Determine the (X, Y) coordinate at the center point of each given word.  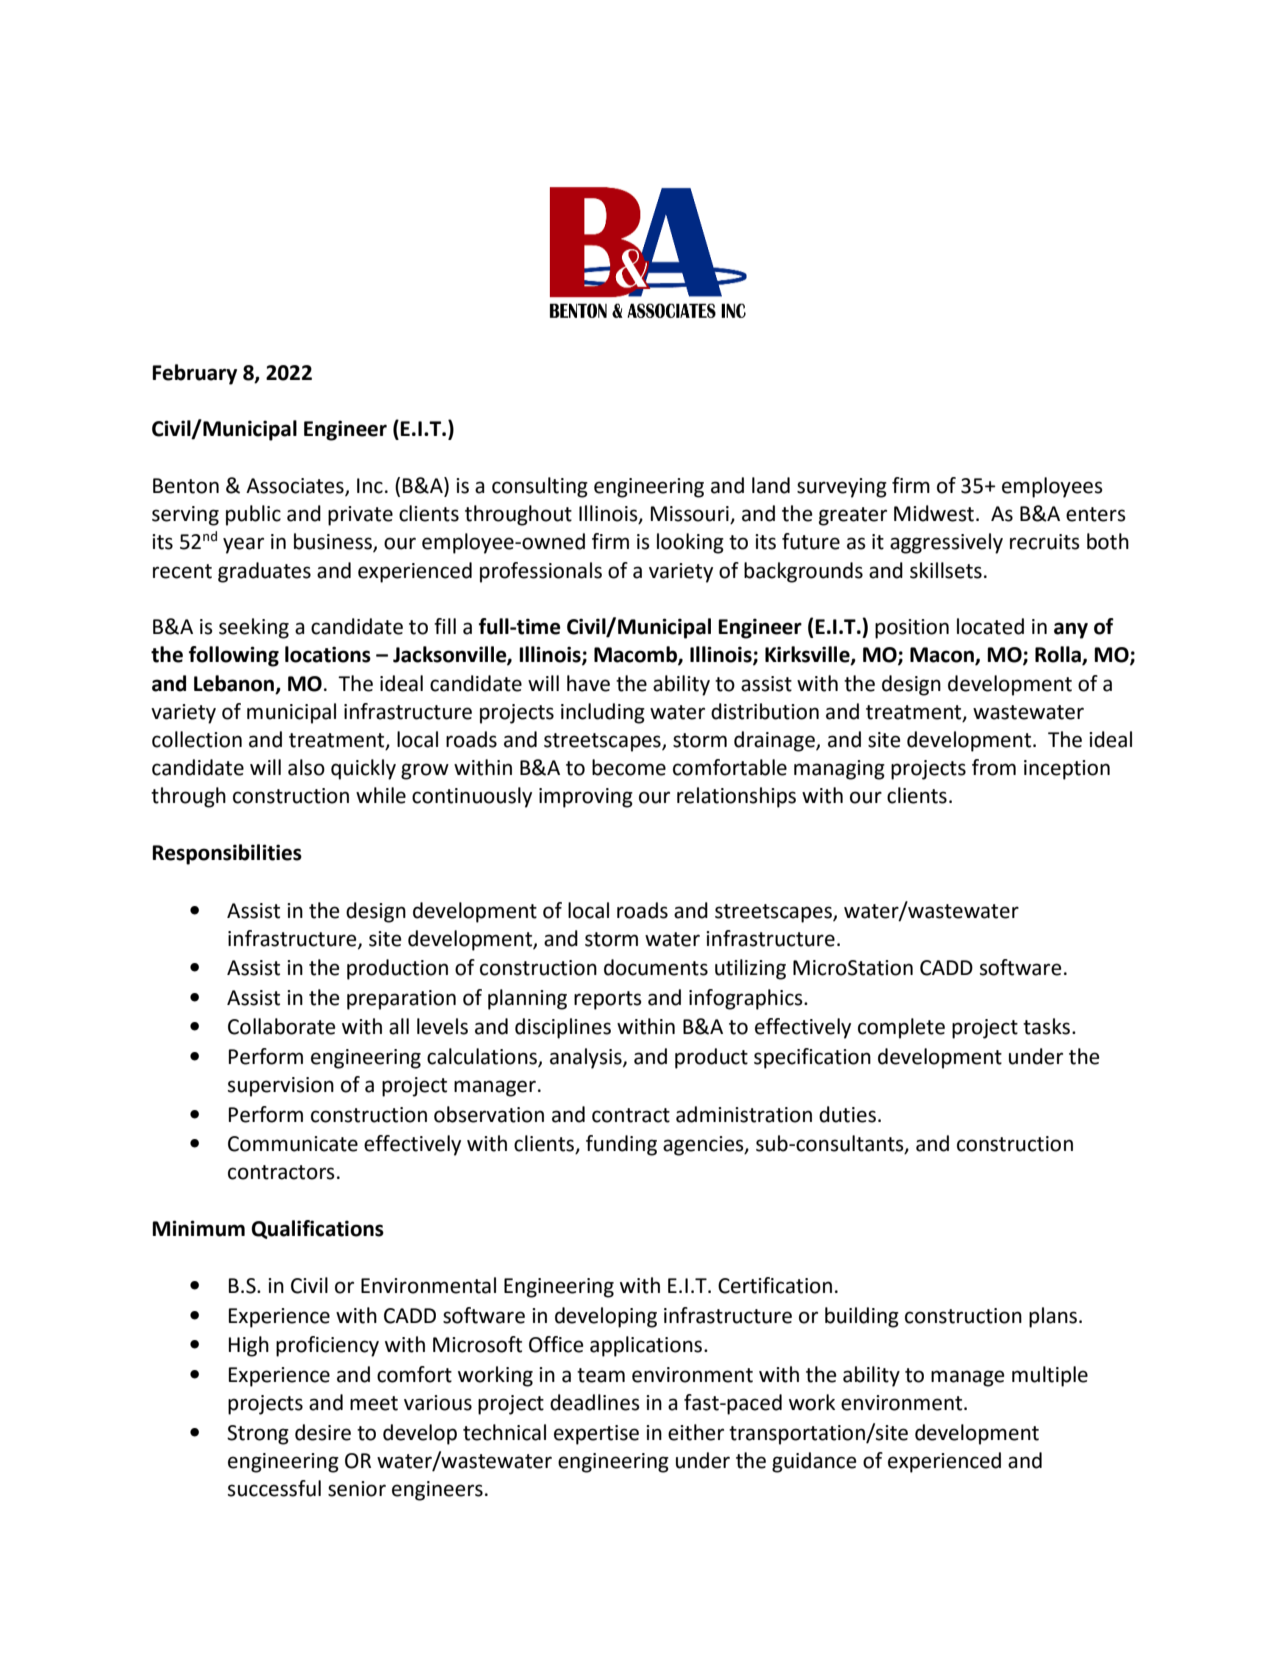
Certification (775, 1285)
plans (1054, 1317)
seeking (254, 628)
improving (586, 798)
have (588, 683)
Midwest (934, 513)
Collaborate (282, 1026)
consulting (540, 487)
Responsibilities (227, 854)
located (990, 626)
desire (323, 1432)
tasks (1048, 1026)
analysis (587, 1058)
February (194, 374)
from (994, 767)
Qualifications (317, 1229)
